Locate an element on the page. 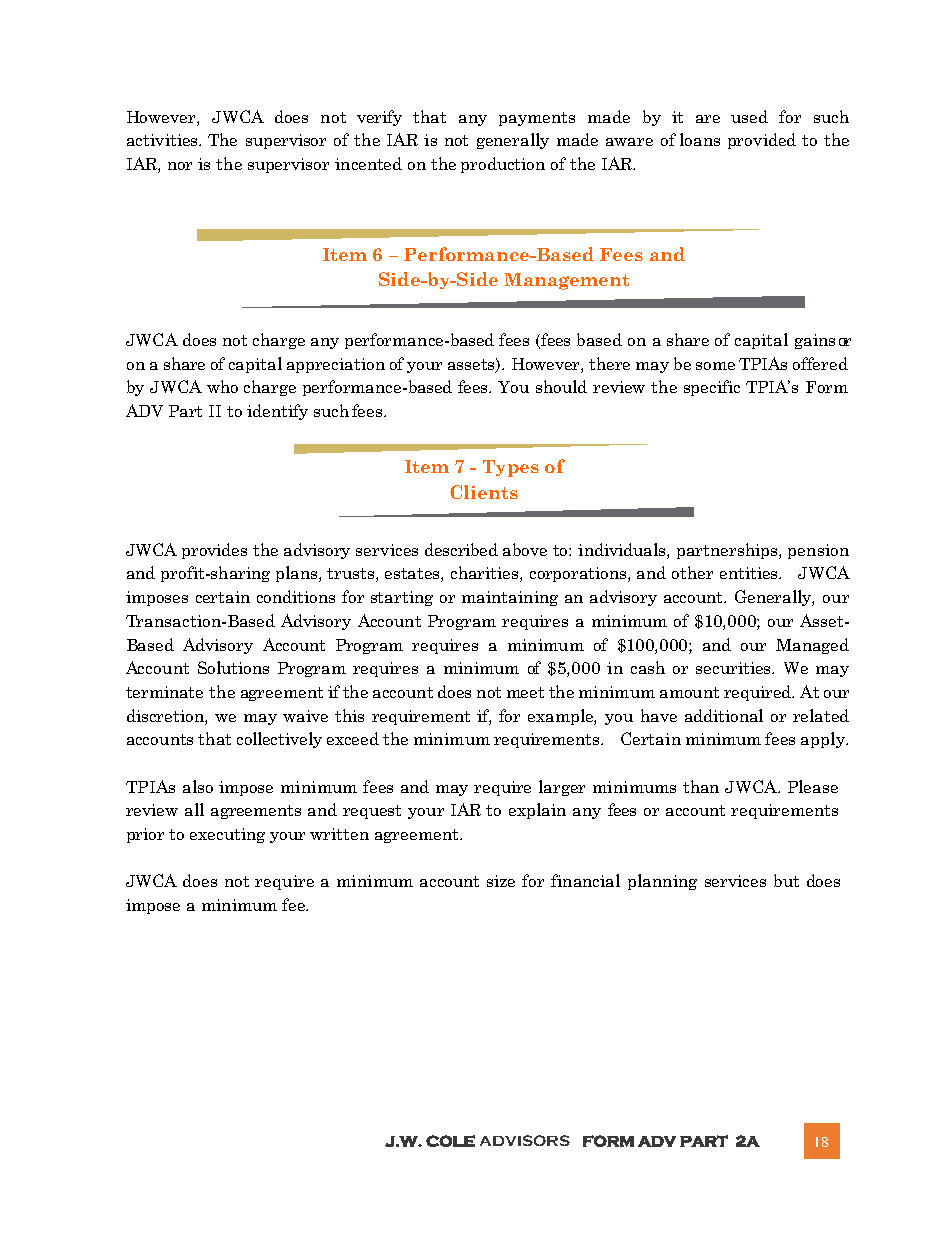  COLE is located at coordinates (450, 1141).
